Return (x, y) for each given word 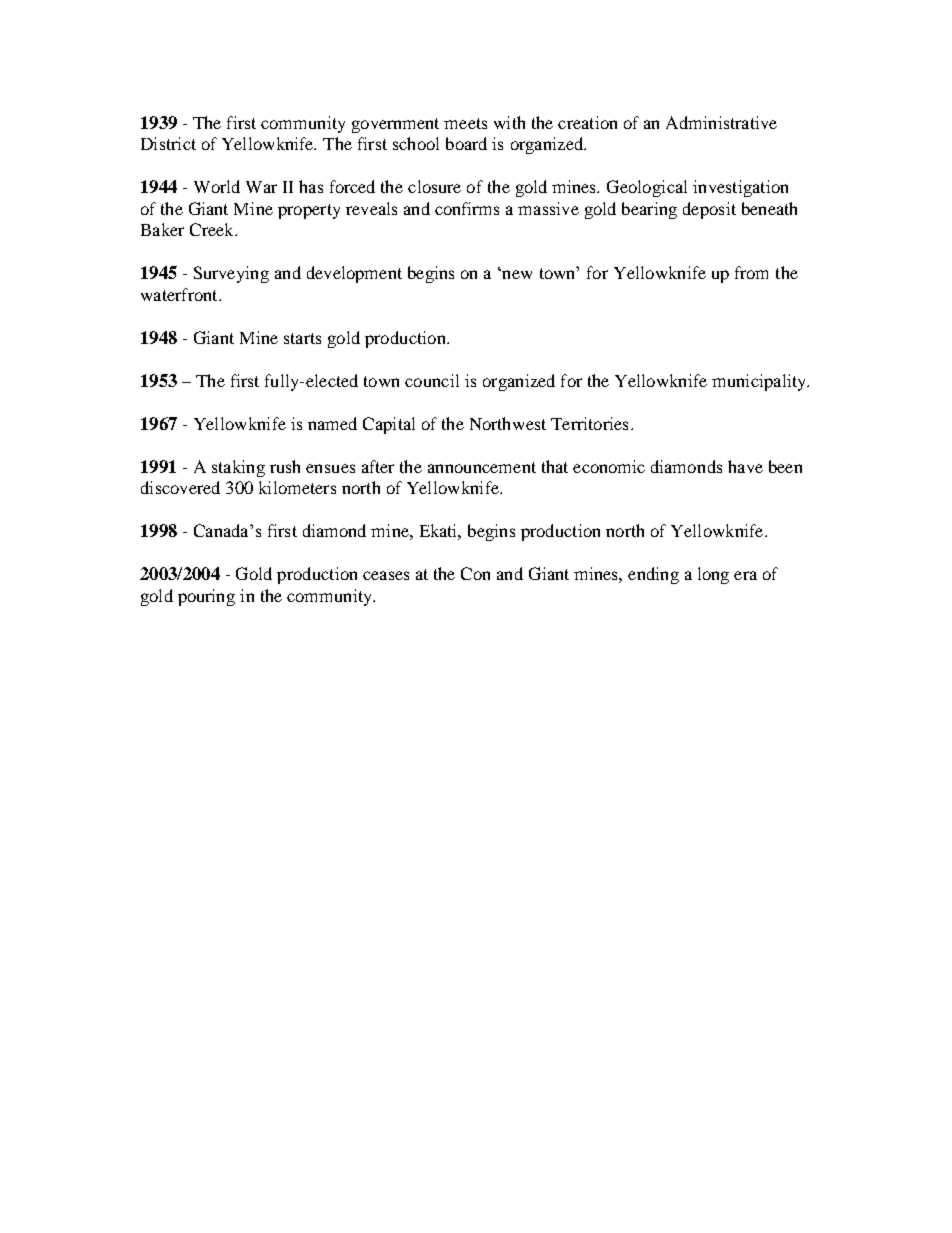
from (751, 272)
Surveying (231, 274)
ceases (386, 575)
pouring (206, 597)
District (168, 143)
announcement (482, 467)
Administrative (721, 122)
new (517, 274)
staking (238, 468)
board (466, 143)
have (745, 466)
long (713, 575)
